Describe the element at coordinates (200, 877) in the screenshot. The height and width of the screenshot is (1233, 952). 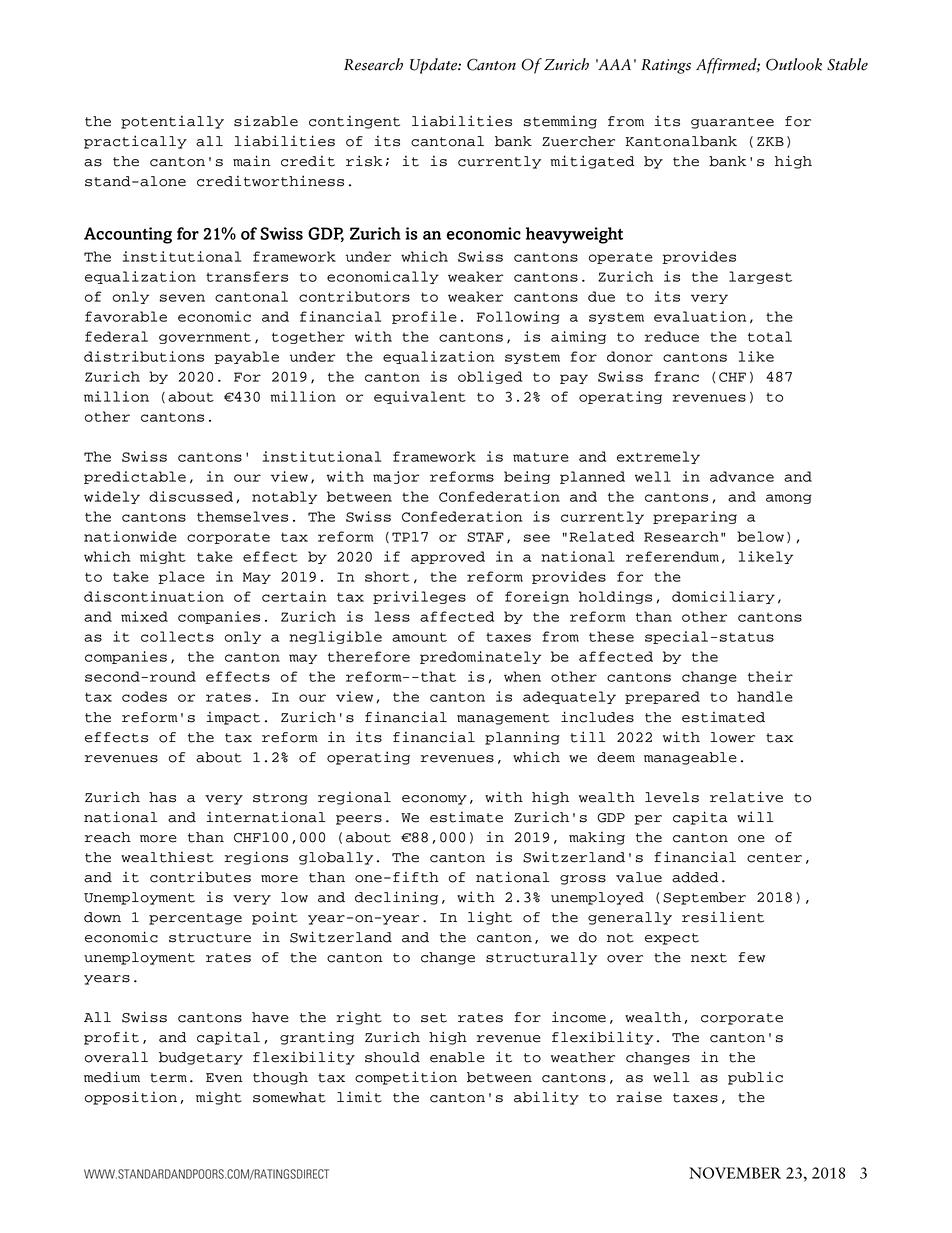
I see `contributes` at that location.
